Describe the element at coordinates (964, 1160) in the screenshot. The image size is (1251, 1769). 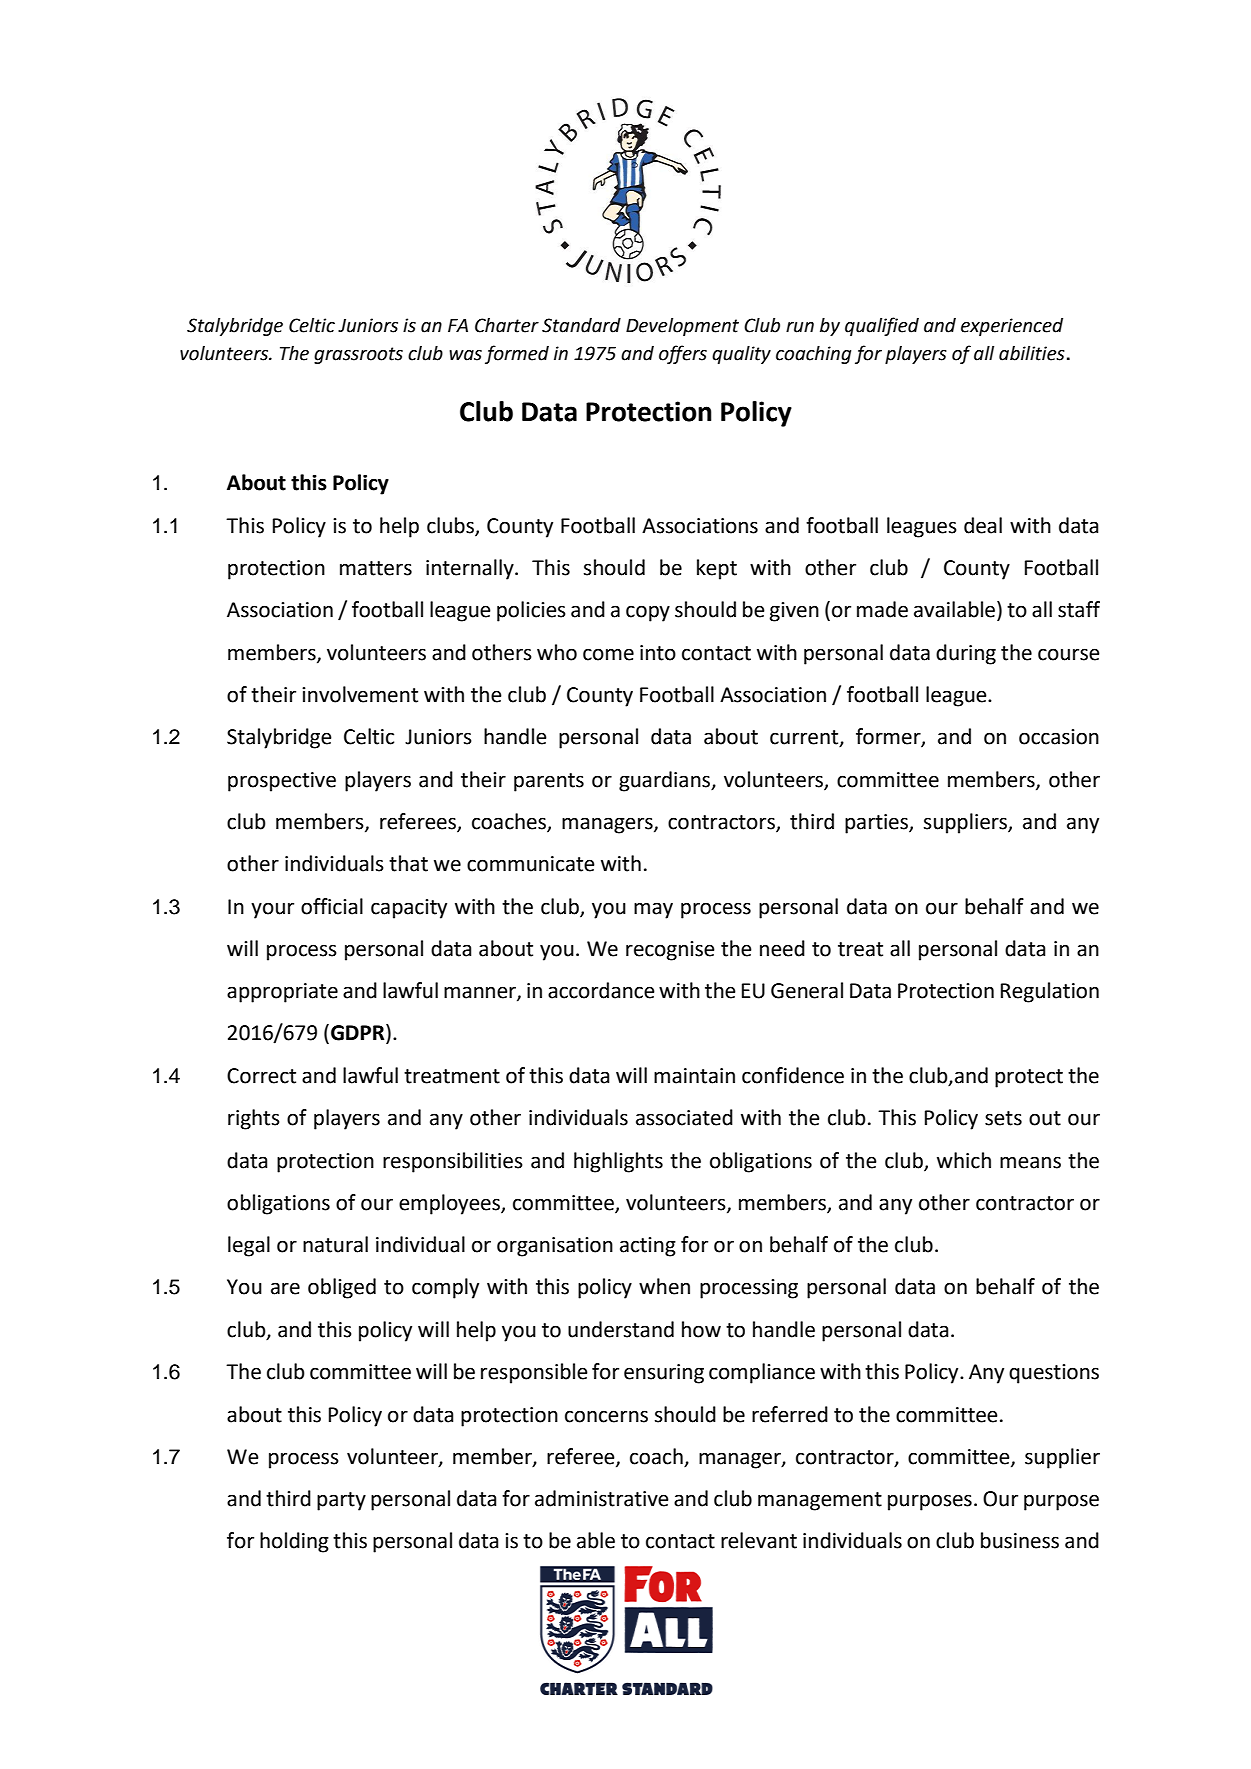
I see `which` at that location.
